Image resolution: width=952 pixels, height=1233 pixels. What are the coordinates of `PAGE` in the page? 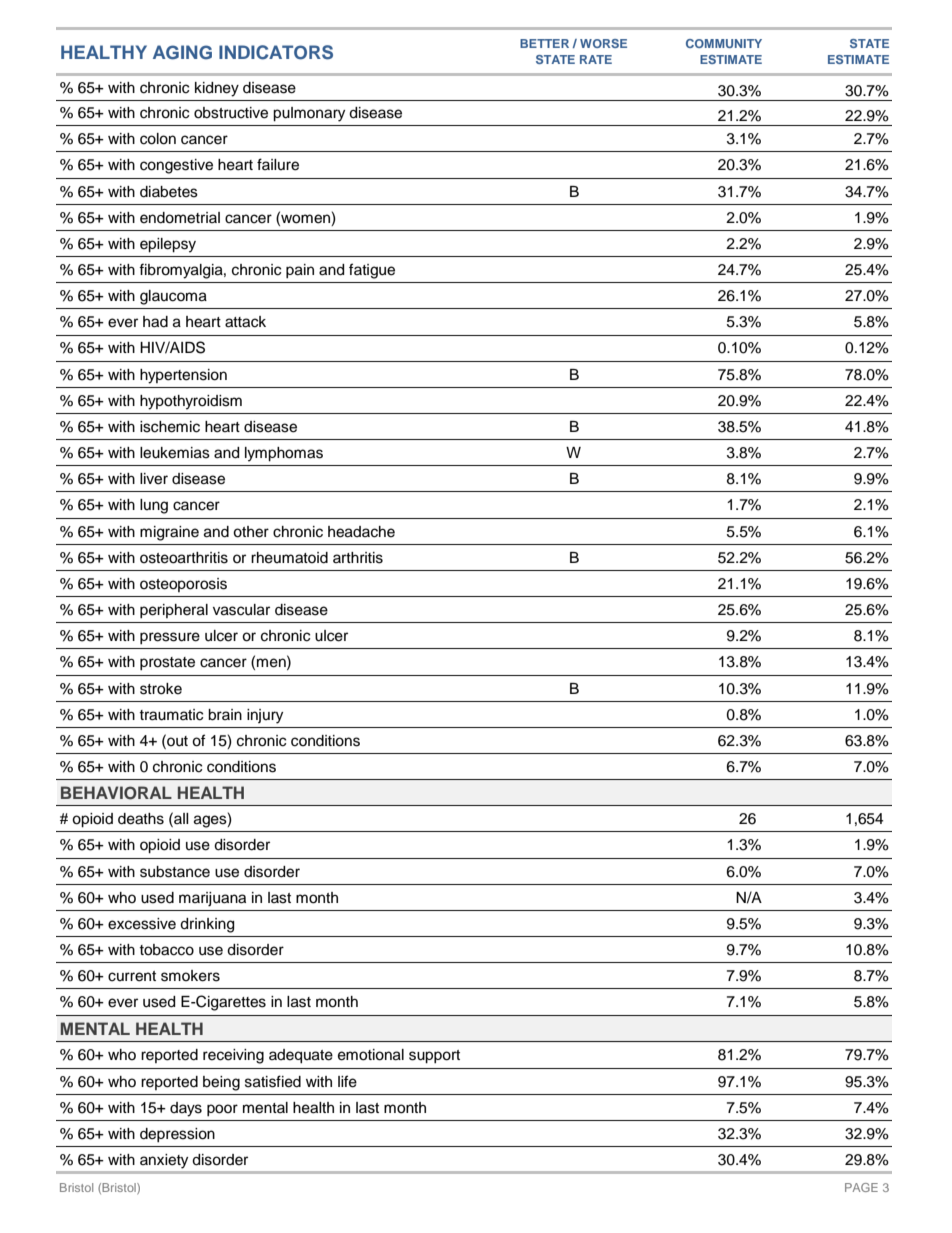 It's located at (861, 1187).
